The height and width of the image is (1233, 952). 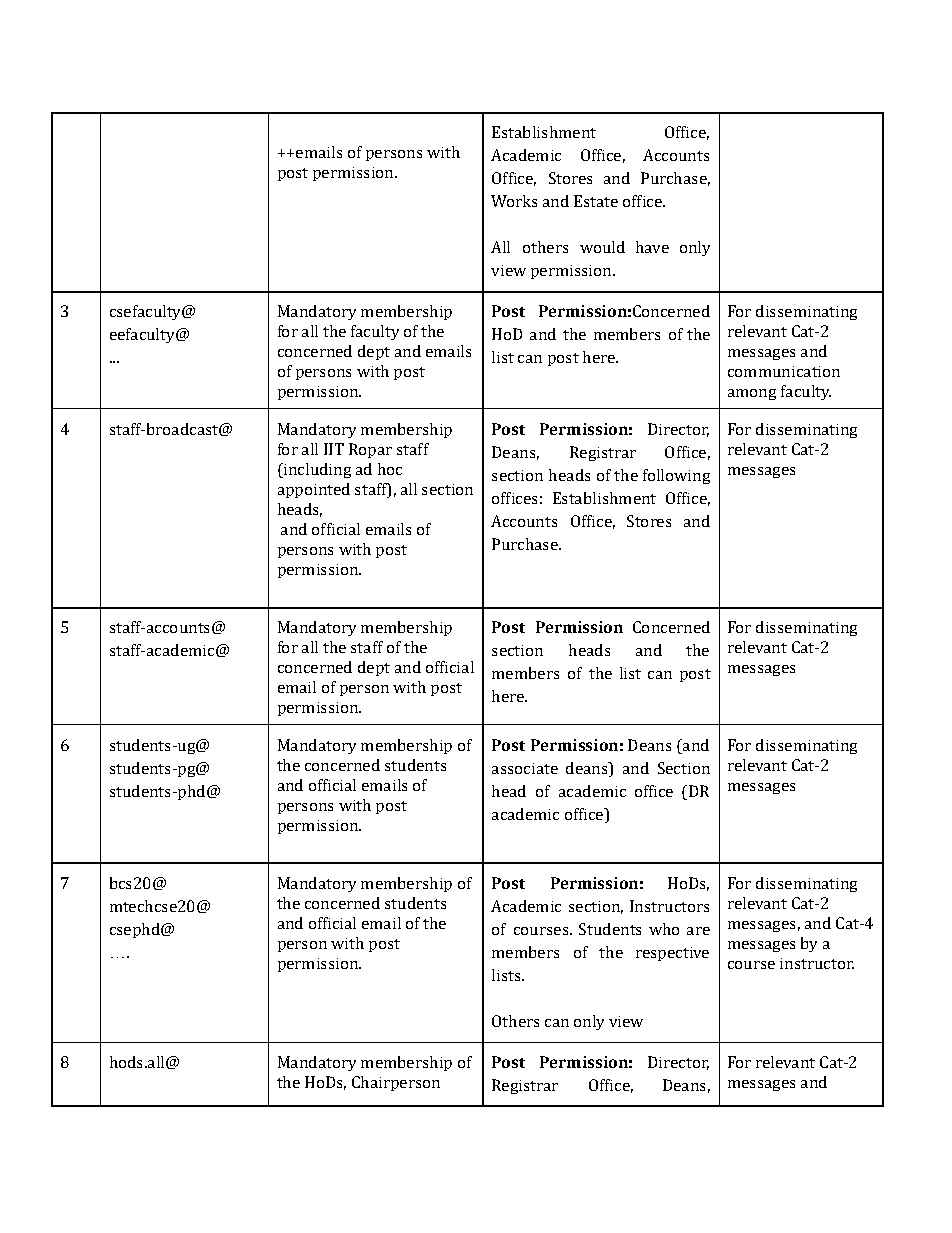 What do you see at coordinates (698, 931) in the image?
I see `are` at bounding box center [698, 931].
